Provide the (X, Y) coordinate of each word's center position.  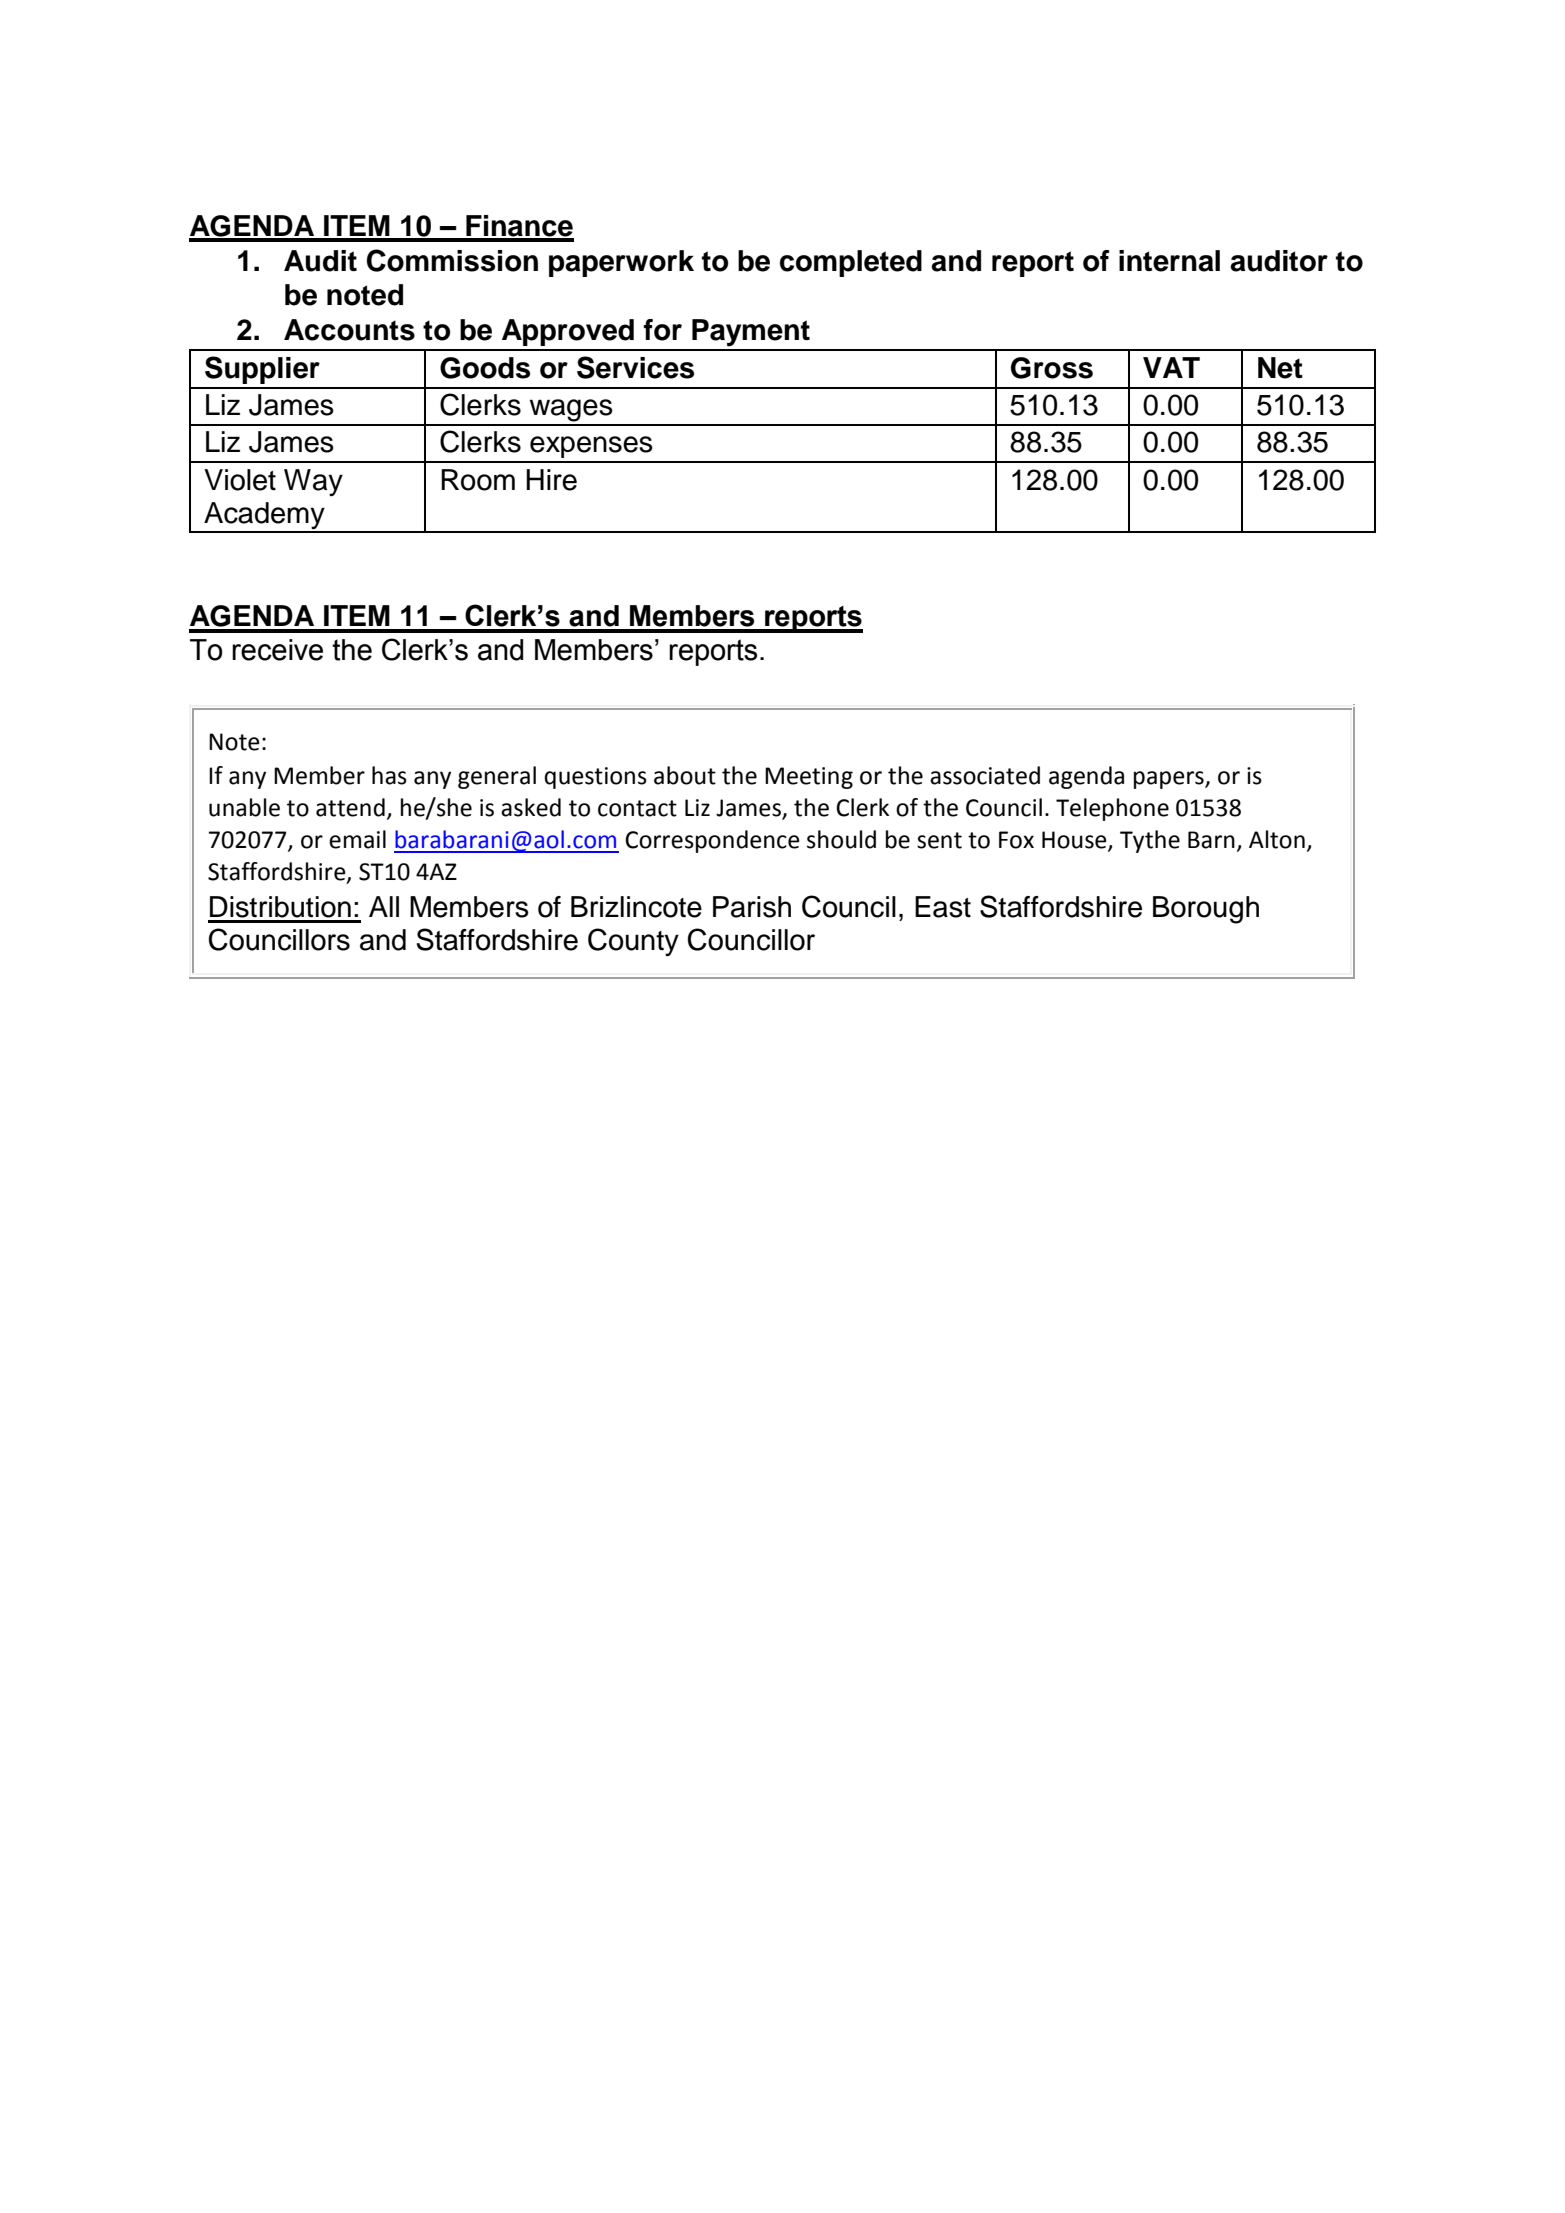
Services (635, 367)
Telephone (1112, 809)
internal (1169, 261)
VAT (1171, 367)
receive (277, 650)
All (384, 906)
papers (1170, 780)
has (389, 775)
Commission (452, 260)
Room (478, 480)
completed (851, 263)
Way (313, 482)
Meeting (809, 778)
